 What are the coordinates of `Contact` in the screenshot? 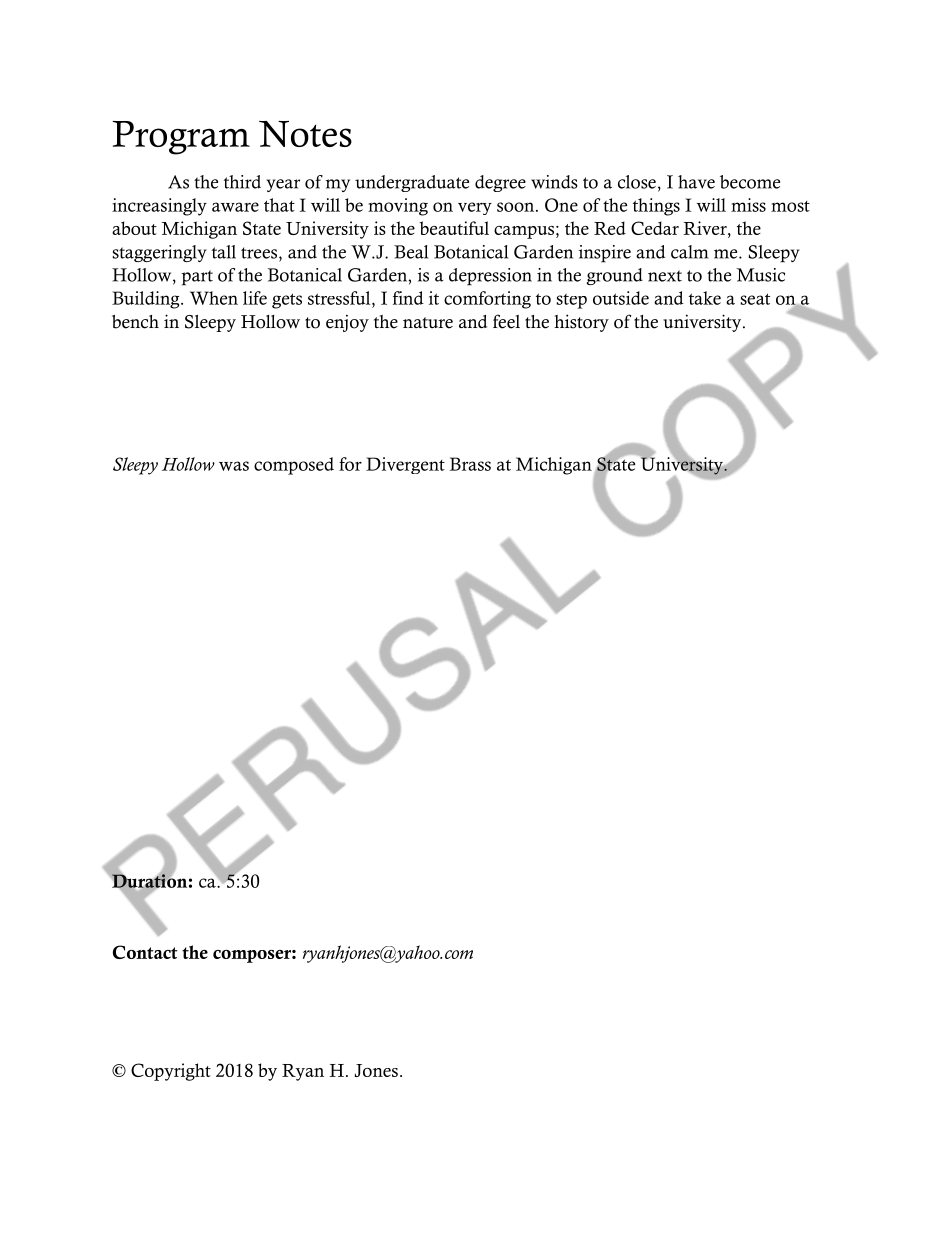 It's located at (145, 952).
